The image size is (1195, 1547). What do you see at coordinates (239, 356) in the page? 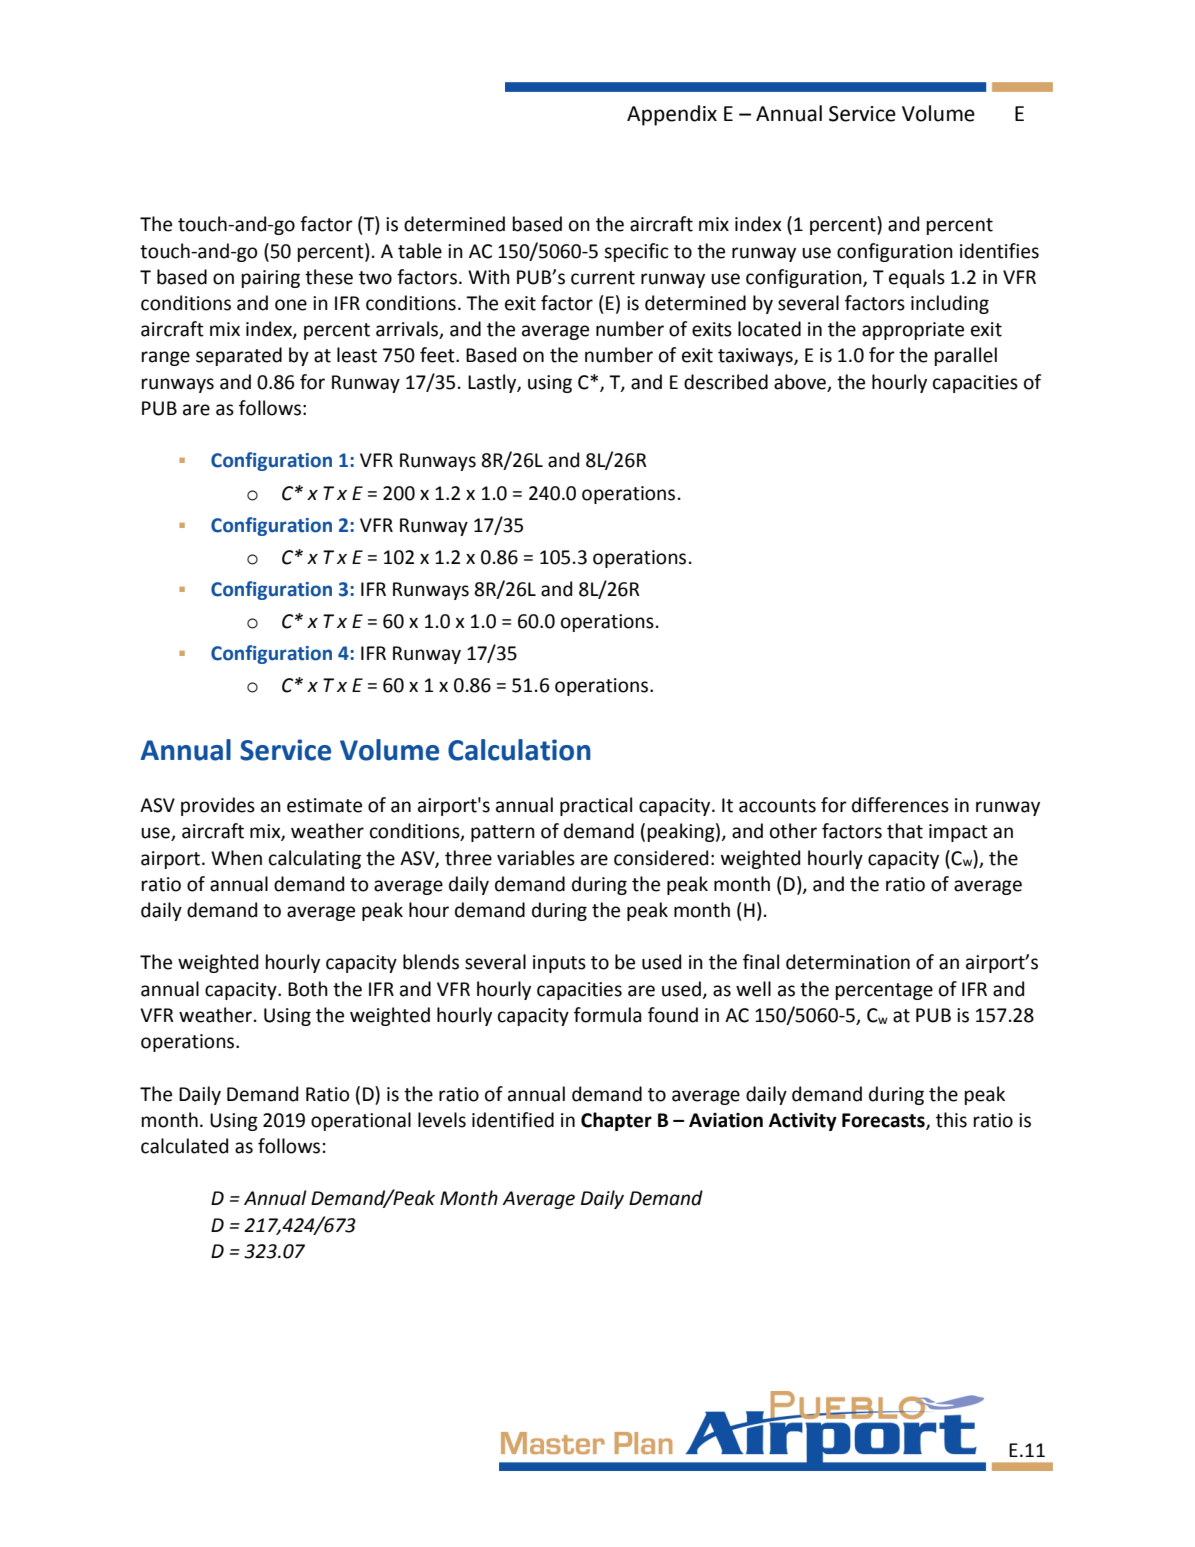
I see `separated` at bounding box center [239, 356].
